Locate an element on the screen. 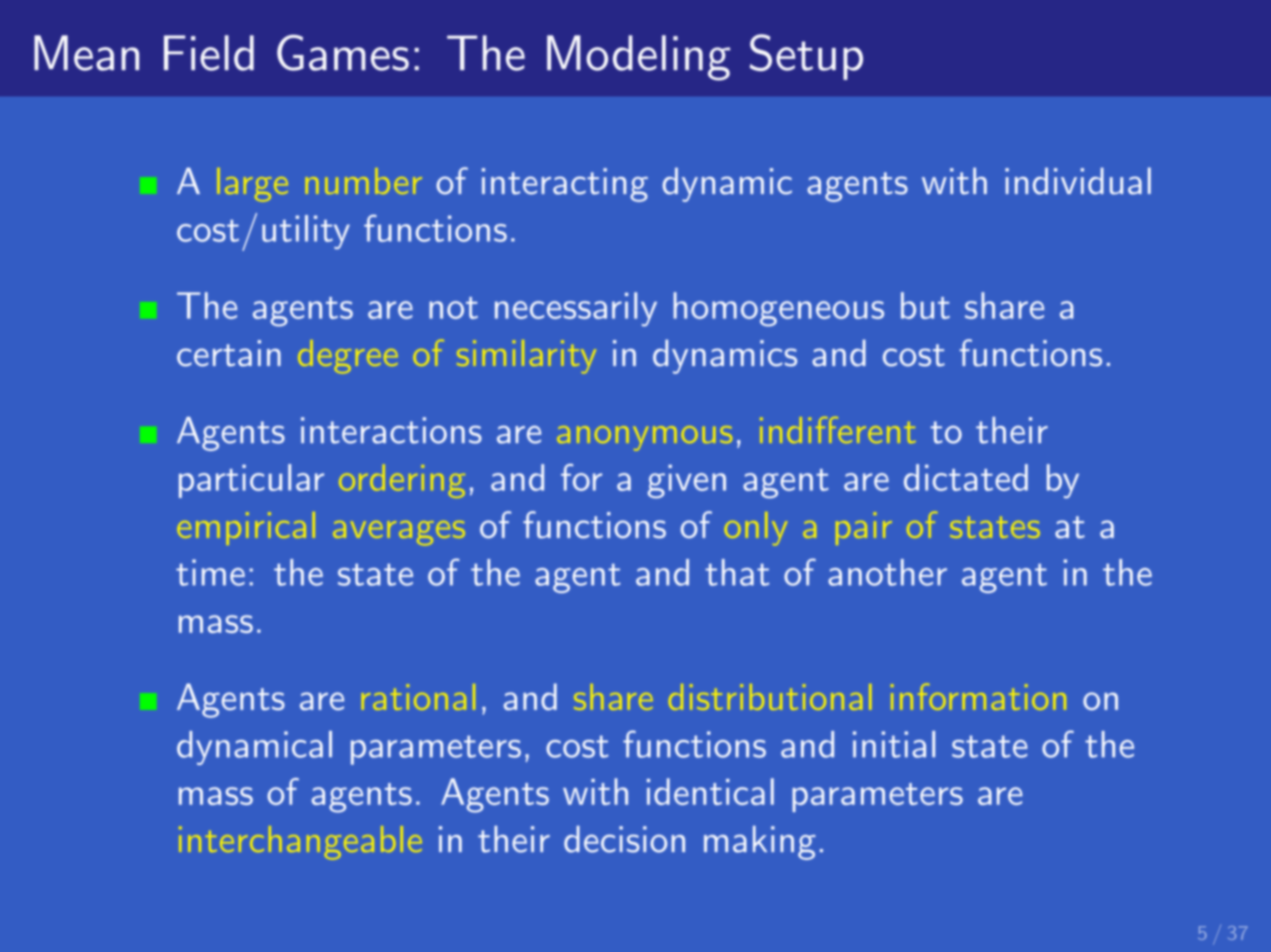  time is located at coordinates (210, 572).
